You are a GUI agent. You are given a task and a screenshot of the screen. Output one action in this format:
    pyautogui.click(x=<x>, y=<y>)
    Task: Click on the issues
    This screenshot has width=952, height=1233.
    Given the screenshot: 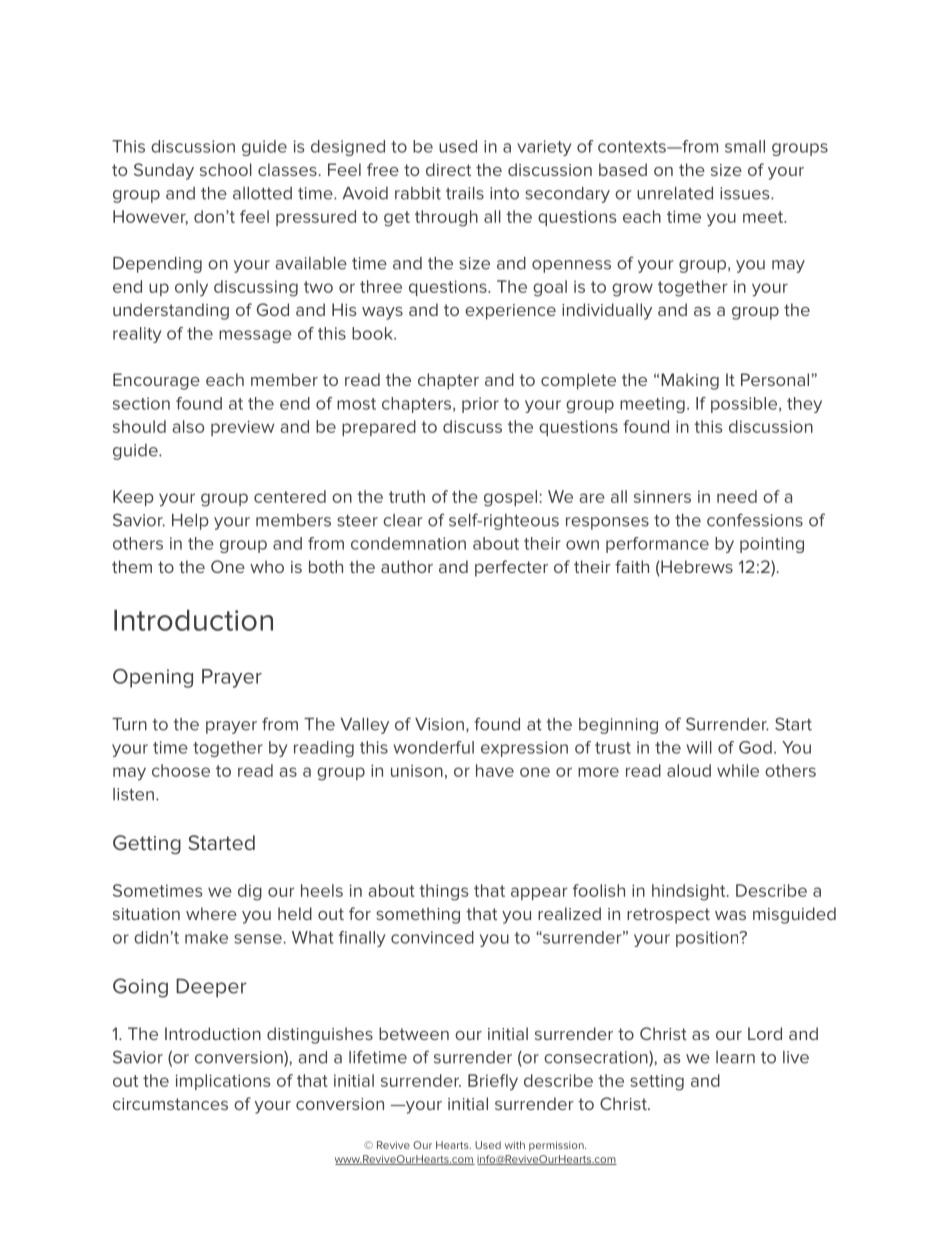 What is the action you would take?
    pyautogui.click(x=746, y=193)
